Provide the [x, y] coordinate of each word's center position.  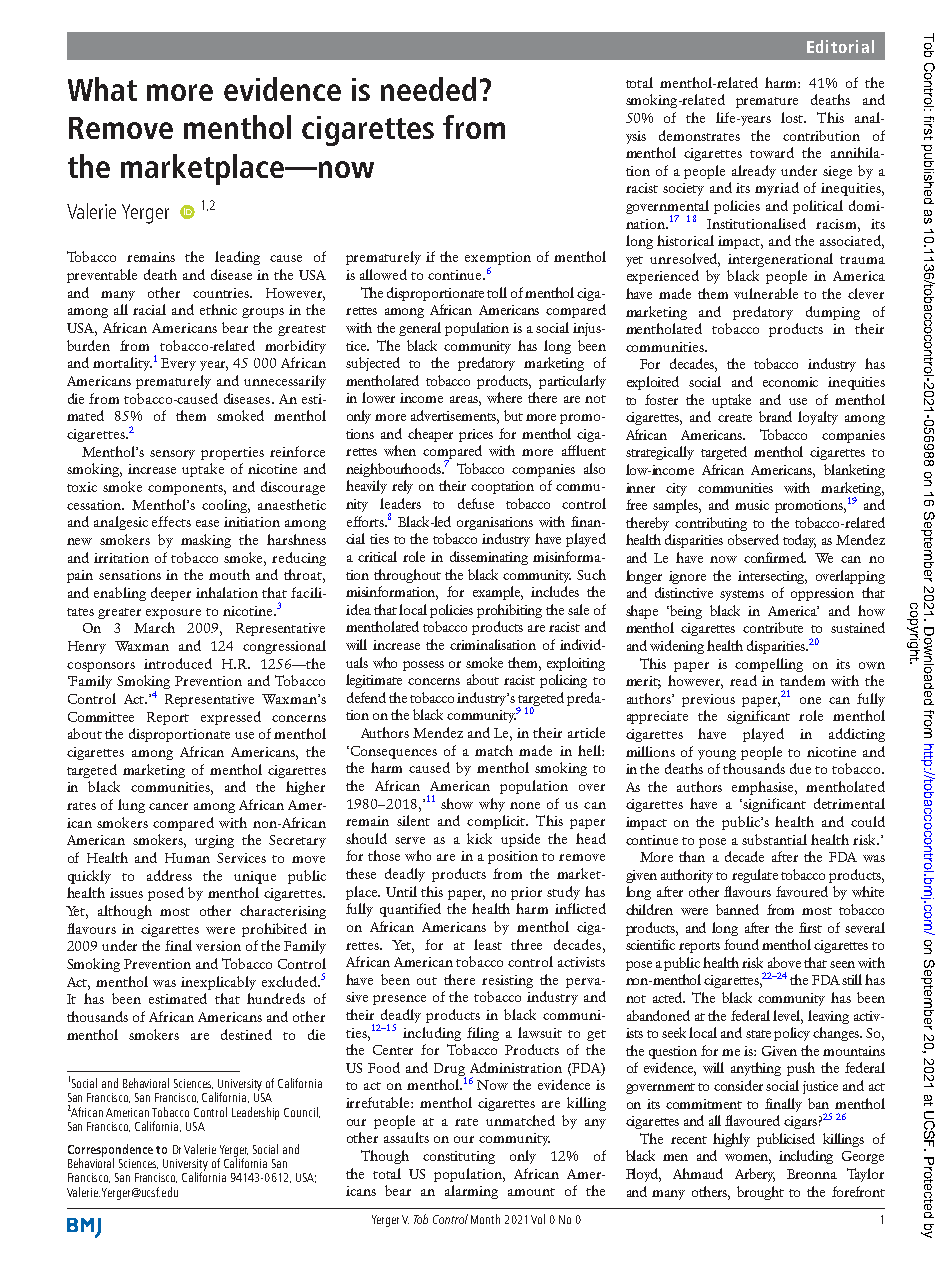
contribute [773, 627]
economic [790, 382]
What [102, 89]
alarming [471, 1192]
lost [793, 117]
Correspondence [110, 1151]
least [488, 944]
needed [428, 89]
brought [760, 1193]
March [154, 627]
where [504, 397]
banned [737, 909]
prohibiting [509, 611]
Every [178, 364]
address [169, 875]
